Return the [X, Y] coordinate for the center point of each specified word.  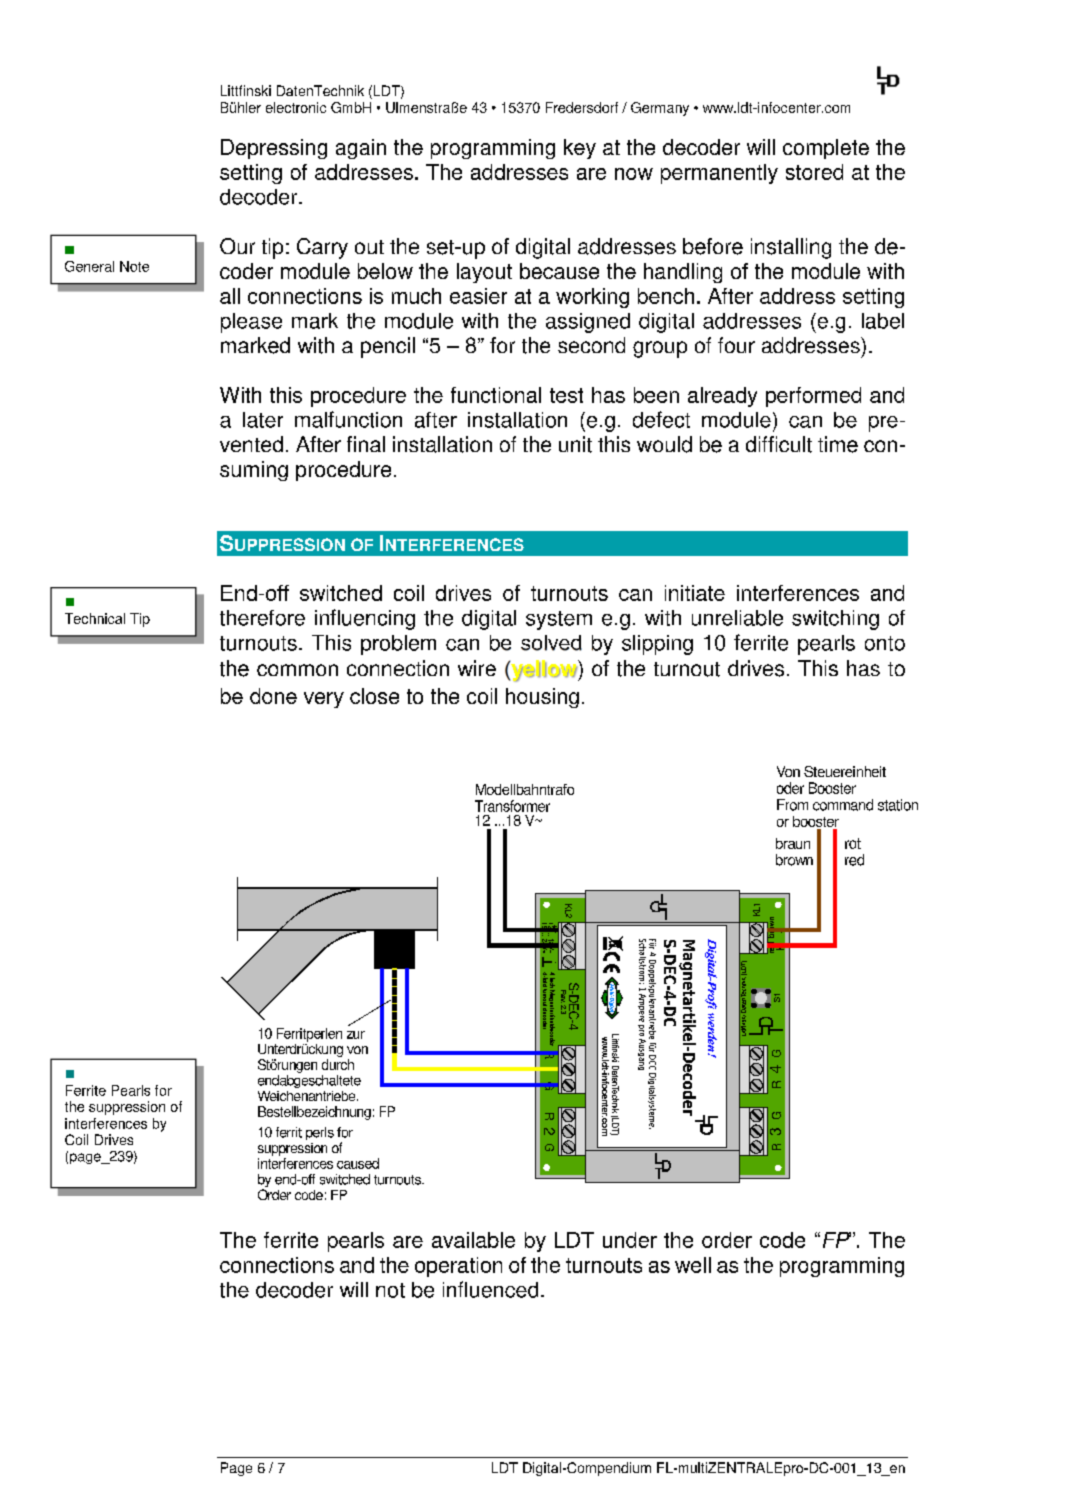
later [263, 420]
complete [826, 149]
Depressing [274, 149]
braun [793, 843]
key [580, 149]
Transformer [512, 806]
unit [575, 444]
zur [356, 1035]
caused [358, 1163]
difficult [779, 444]
